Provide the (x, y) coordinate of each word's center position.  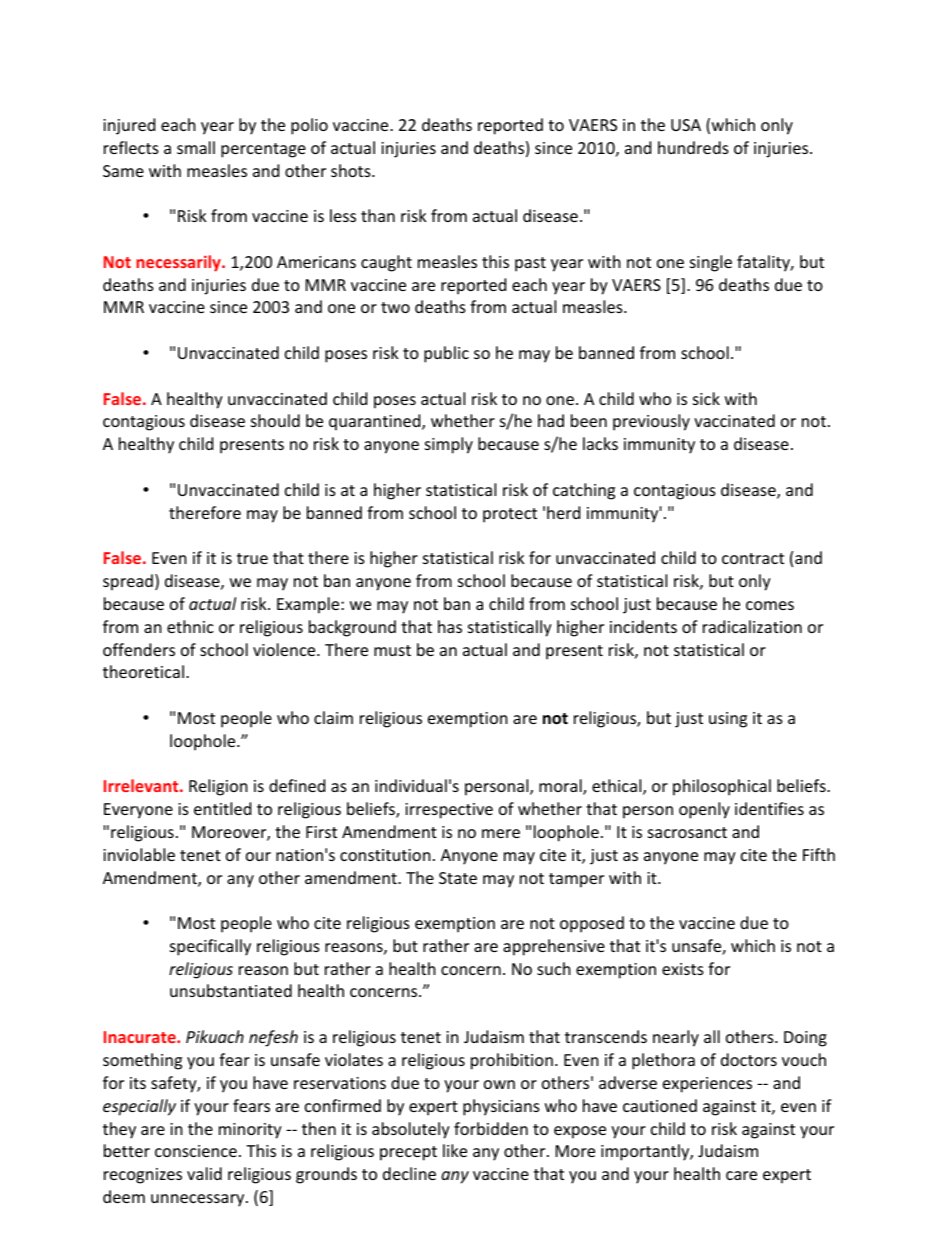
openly (704, 810)
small (196, 147)
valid (204, 1173)
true (252, 558)
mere (501, 833)
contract (753, 558)
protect (510, 515)
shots (352, 170)
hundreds (693, 147)
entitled (222, 808)
